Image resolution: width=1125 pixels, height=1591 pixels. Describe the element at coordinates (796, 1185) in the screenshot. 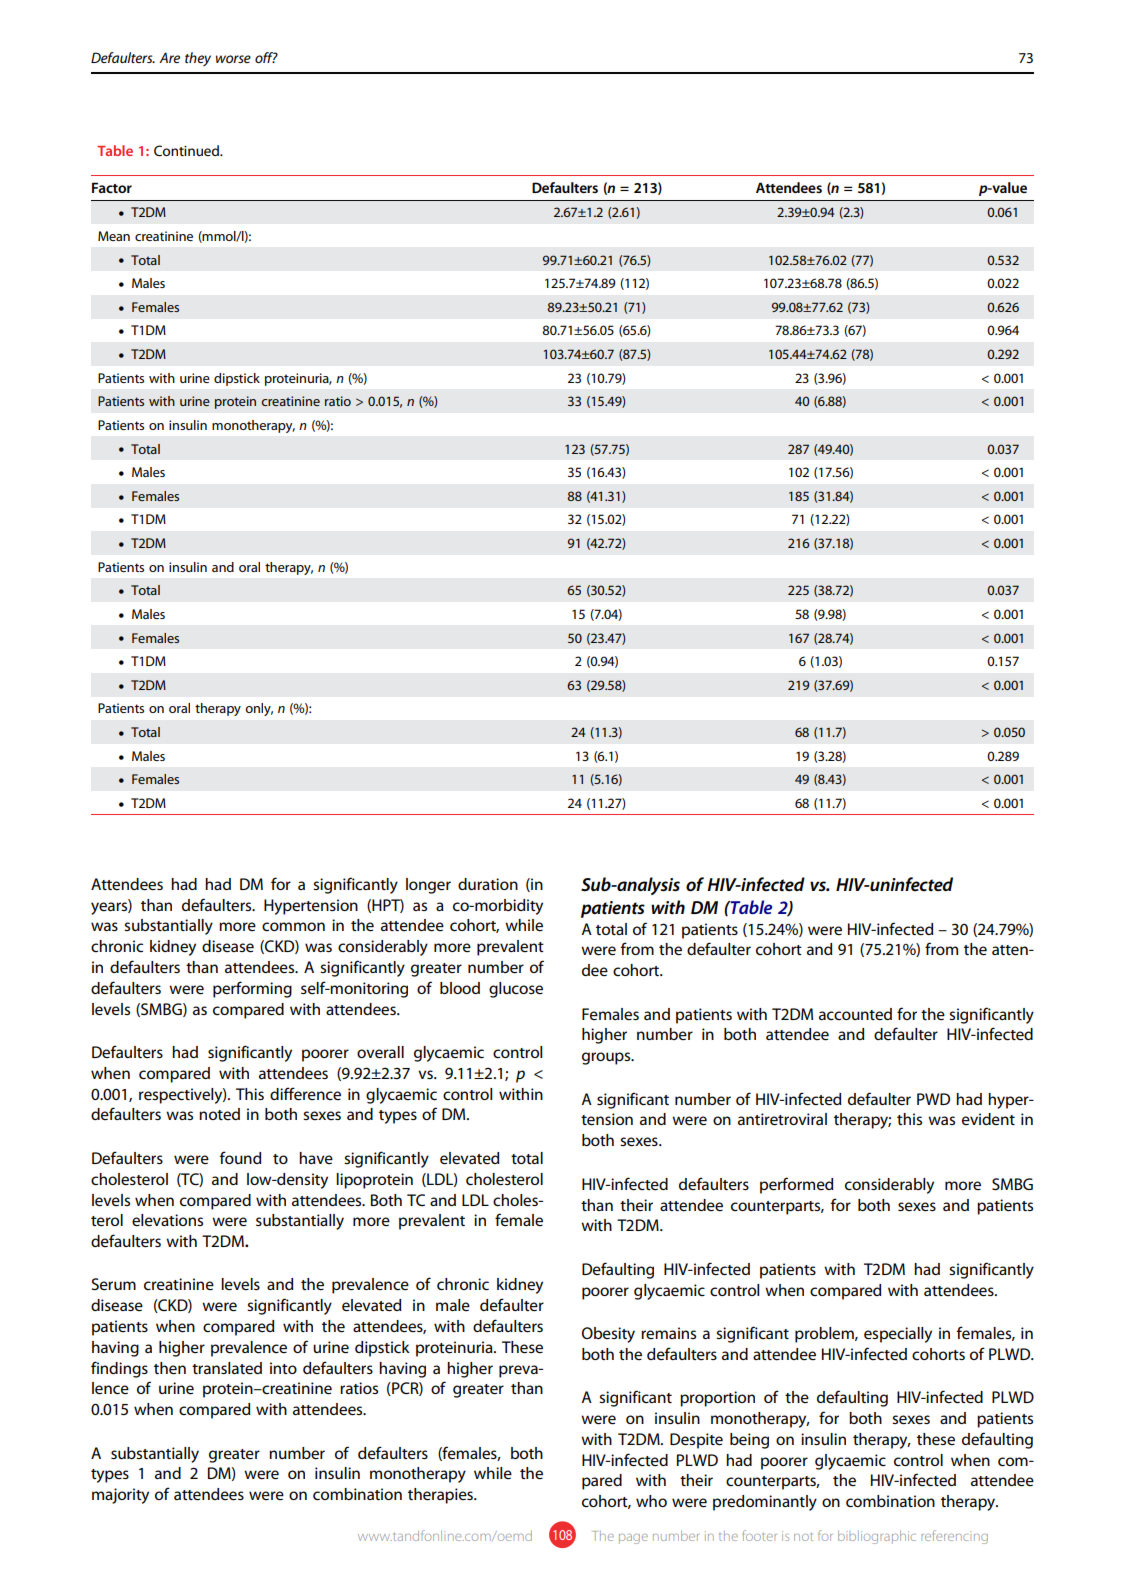

I see `performed` at that location.
